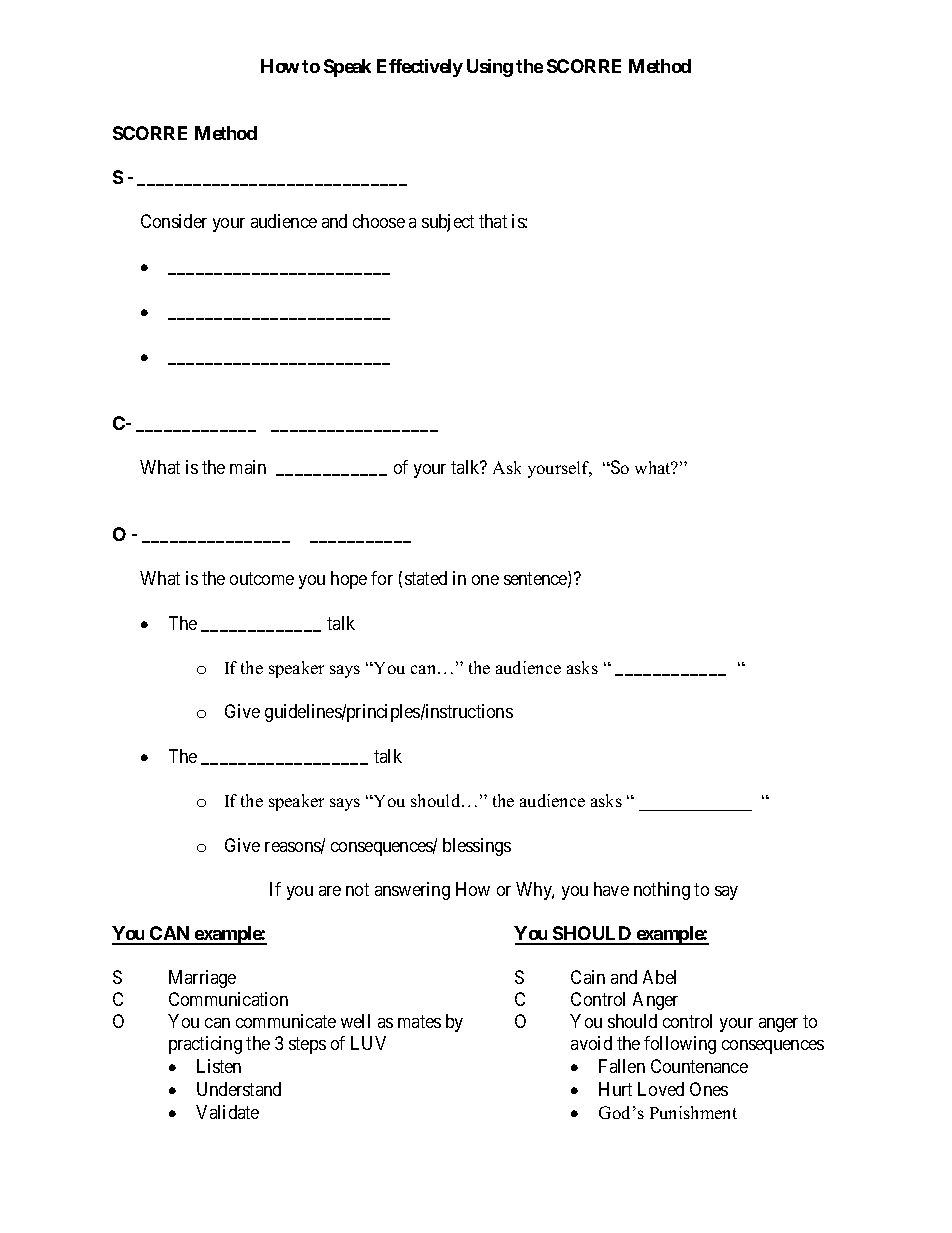 The image size is (952, 1233). I want to click on Effectively, so click(420, 68).
